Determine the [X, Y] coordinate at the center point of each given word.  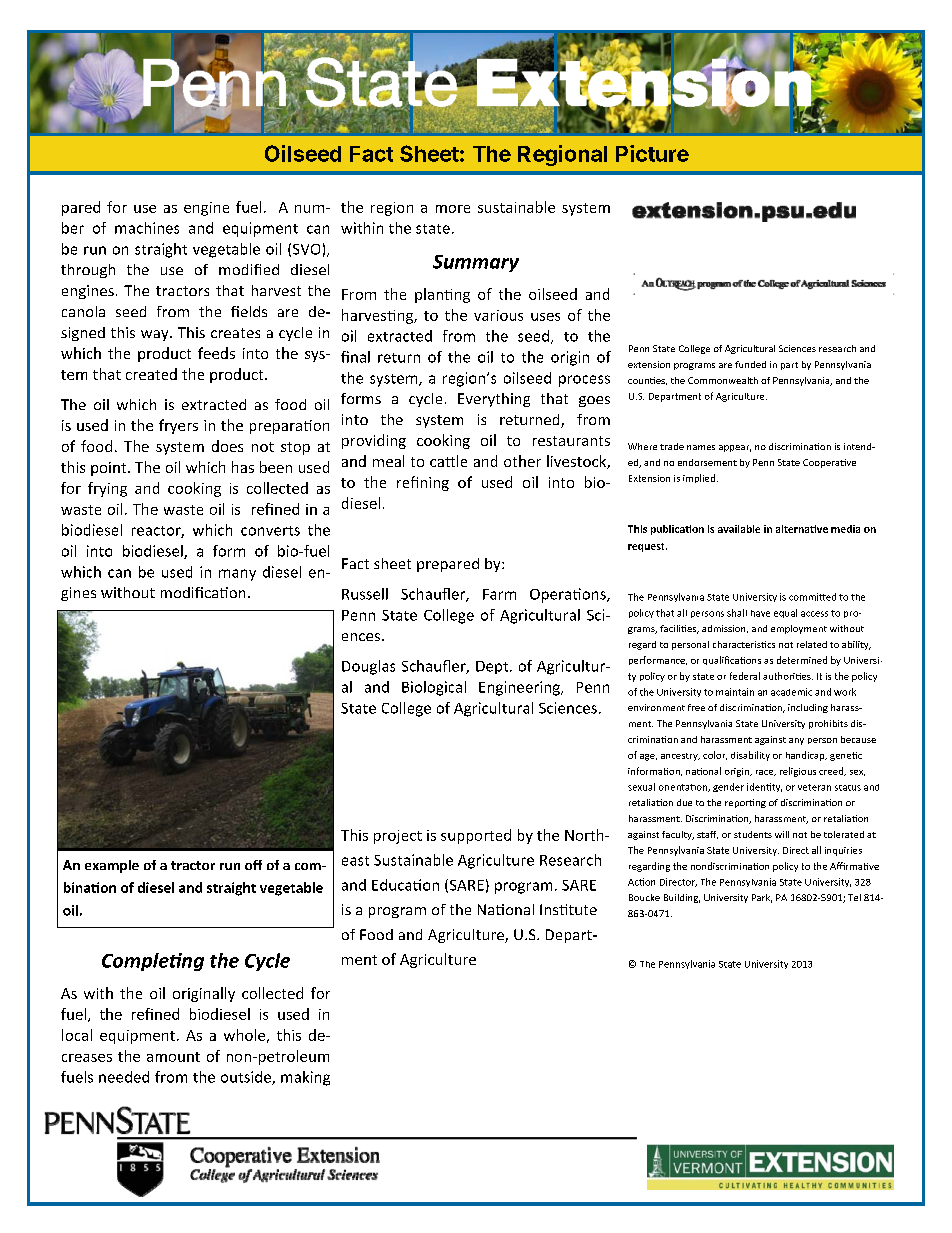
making [305, 1078]
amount [173, 1057]
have [760, 613]
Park [762, 898]
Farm [499, 594]
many [237, 575]
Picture [652, 153]
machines [147, 228]
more [453, 209]
